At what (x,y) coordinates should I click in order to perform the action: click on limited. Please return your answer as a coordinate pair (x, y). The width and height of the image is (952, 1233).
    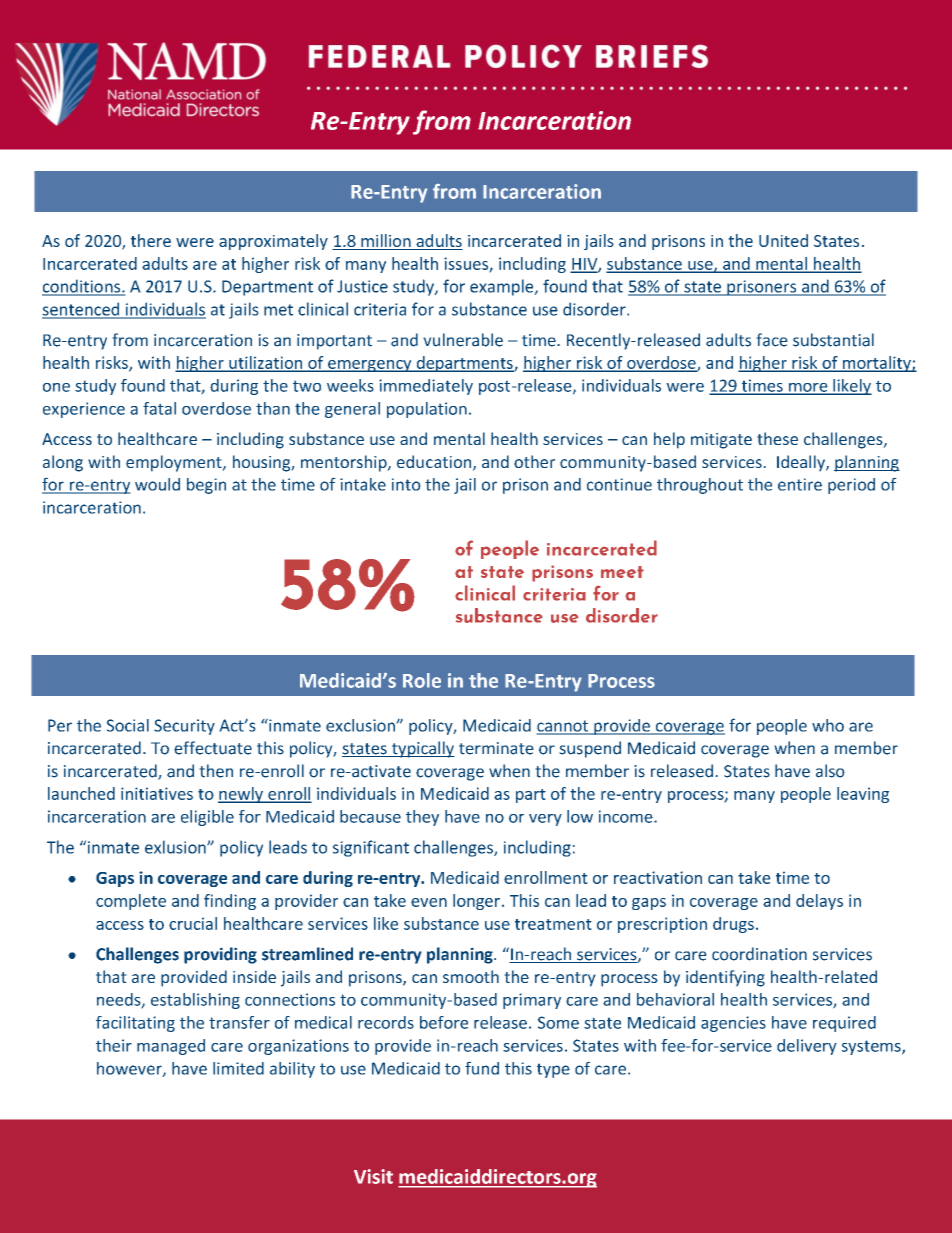
    Looking at the image, I should click on (238, 1068).
